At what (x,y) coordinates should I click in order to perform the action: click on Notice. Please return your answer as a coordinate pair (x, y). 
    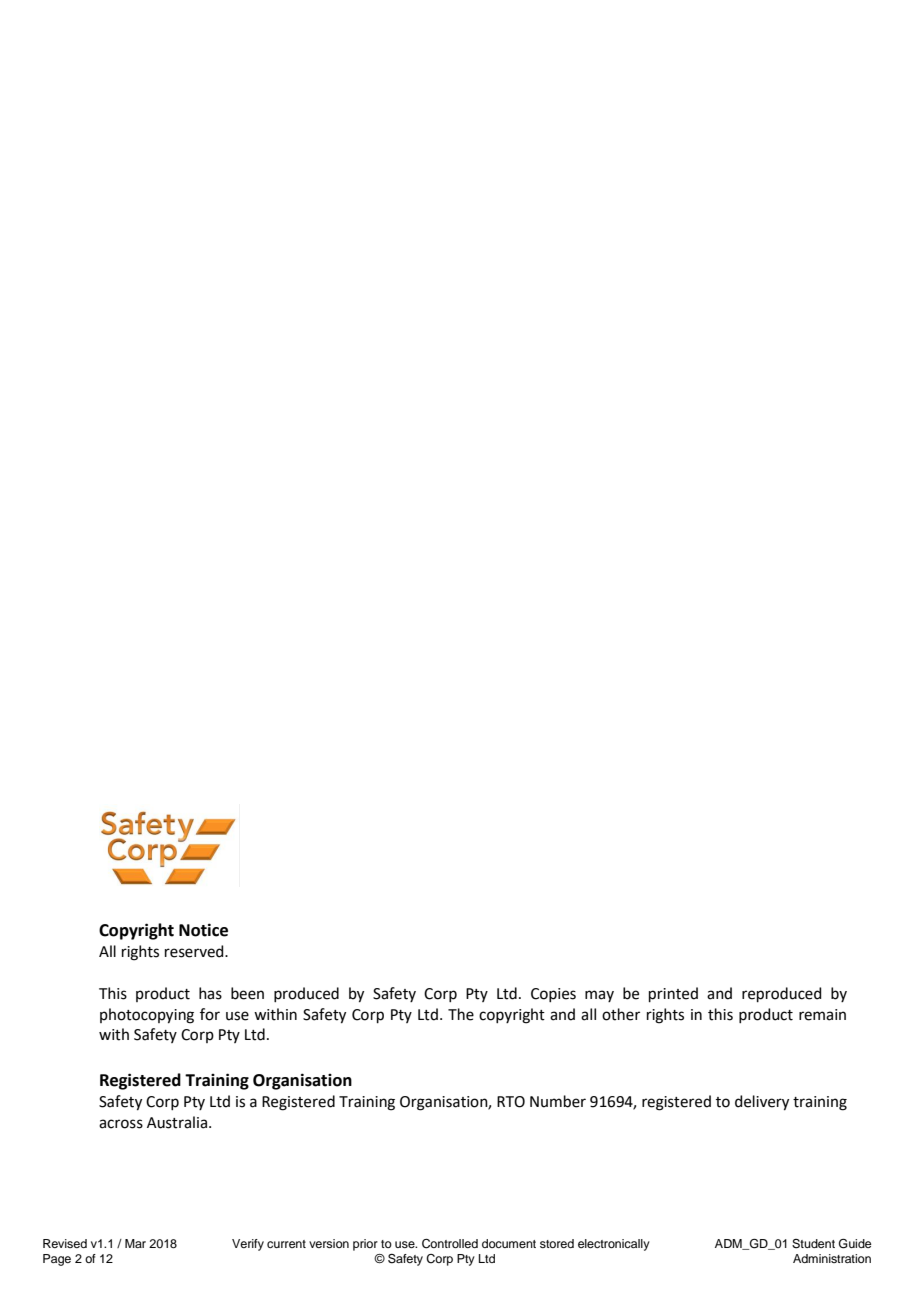
    Looking at the image, I should click on (203, 930).
